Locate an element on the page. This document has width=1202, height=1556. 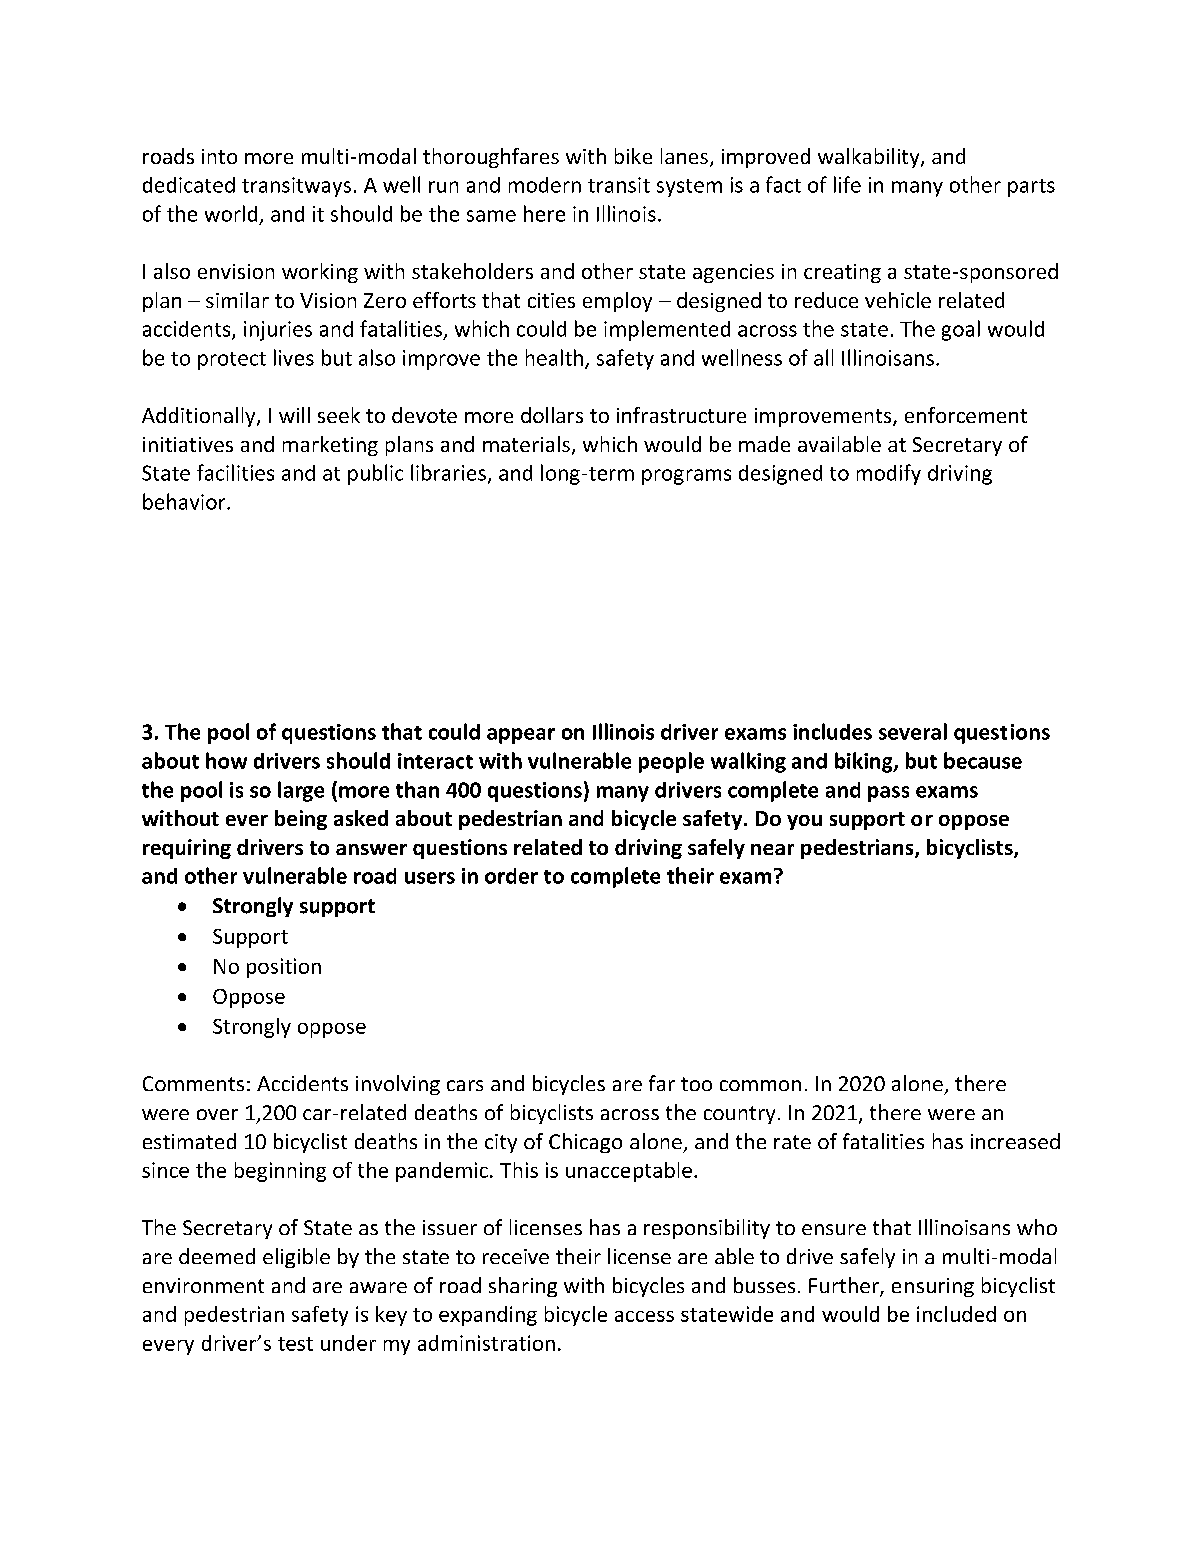
position is located at coordinates (284, 968).
